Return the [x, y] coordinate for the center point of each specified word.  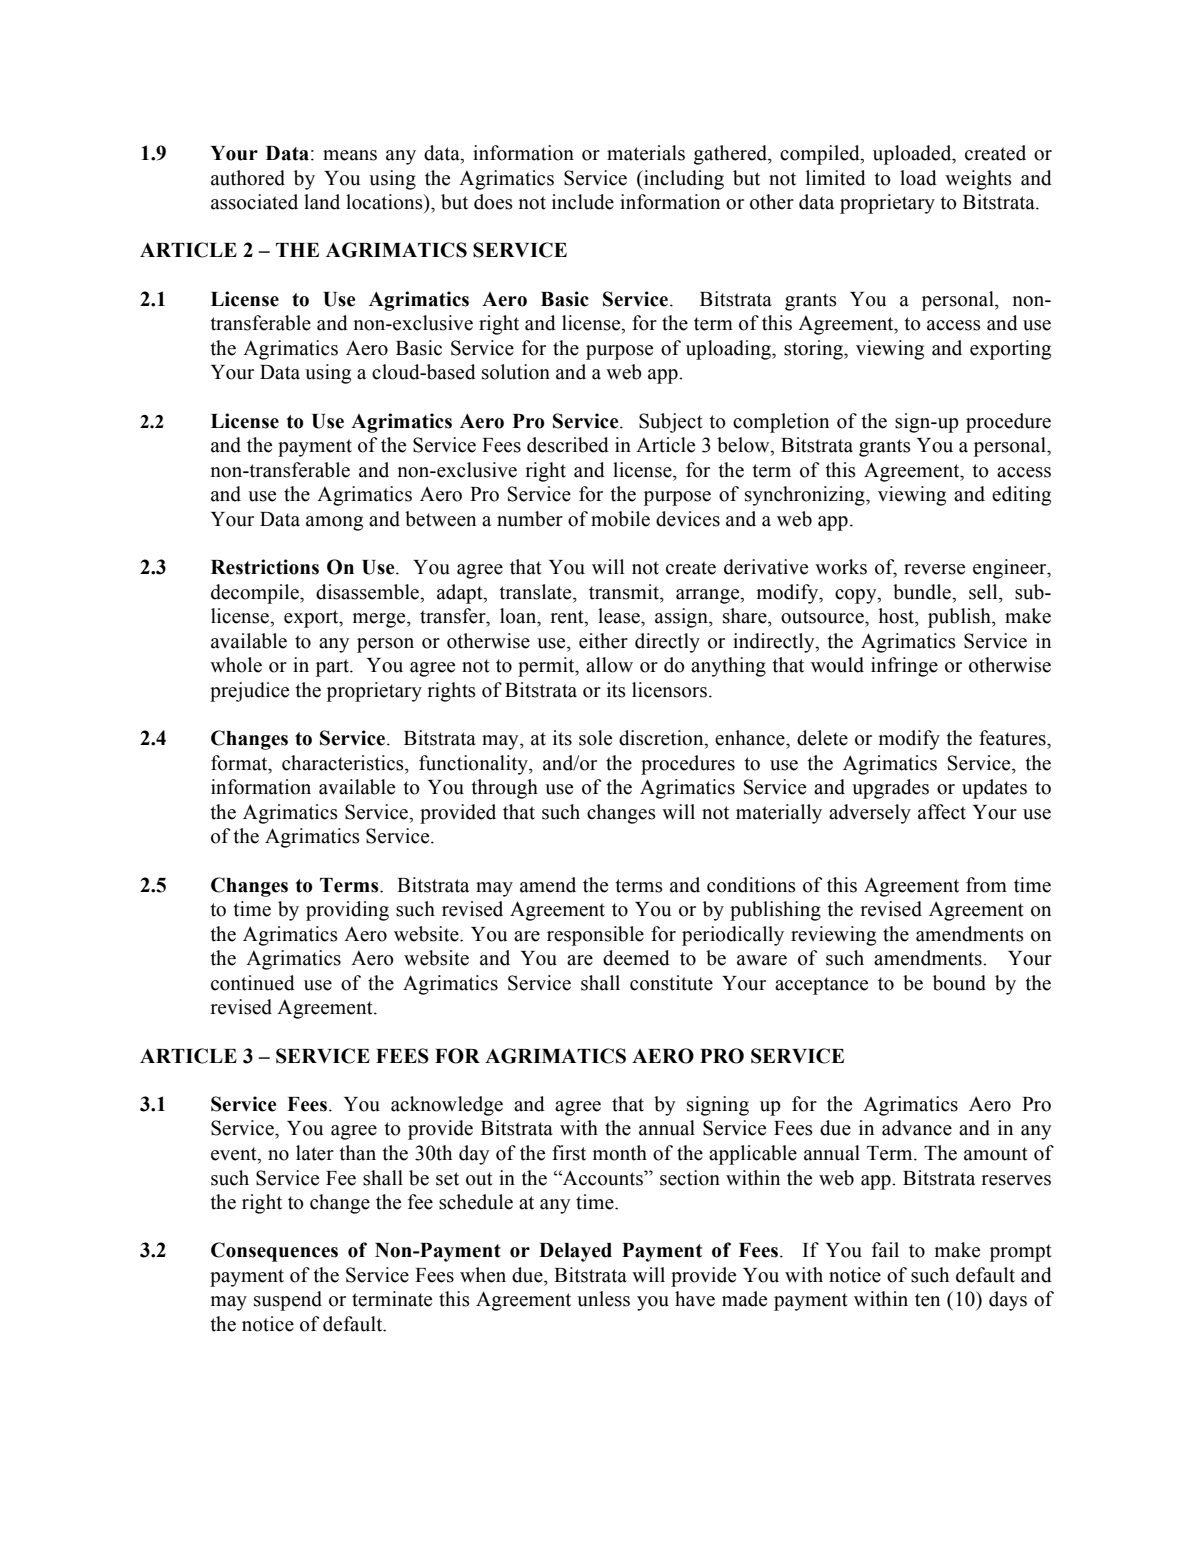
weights [978, 180]
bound [959, 983]
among [334, 523]
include [583, 202]
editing [1021, 496]
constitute [671, 983]
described [568, 445]
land [322, 202]
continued [253, 983]
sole [595, 738]
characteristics [344, 763]
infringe [904, 667]
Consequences [274, 1252]
